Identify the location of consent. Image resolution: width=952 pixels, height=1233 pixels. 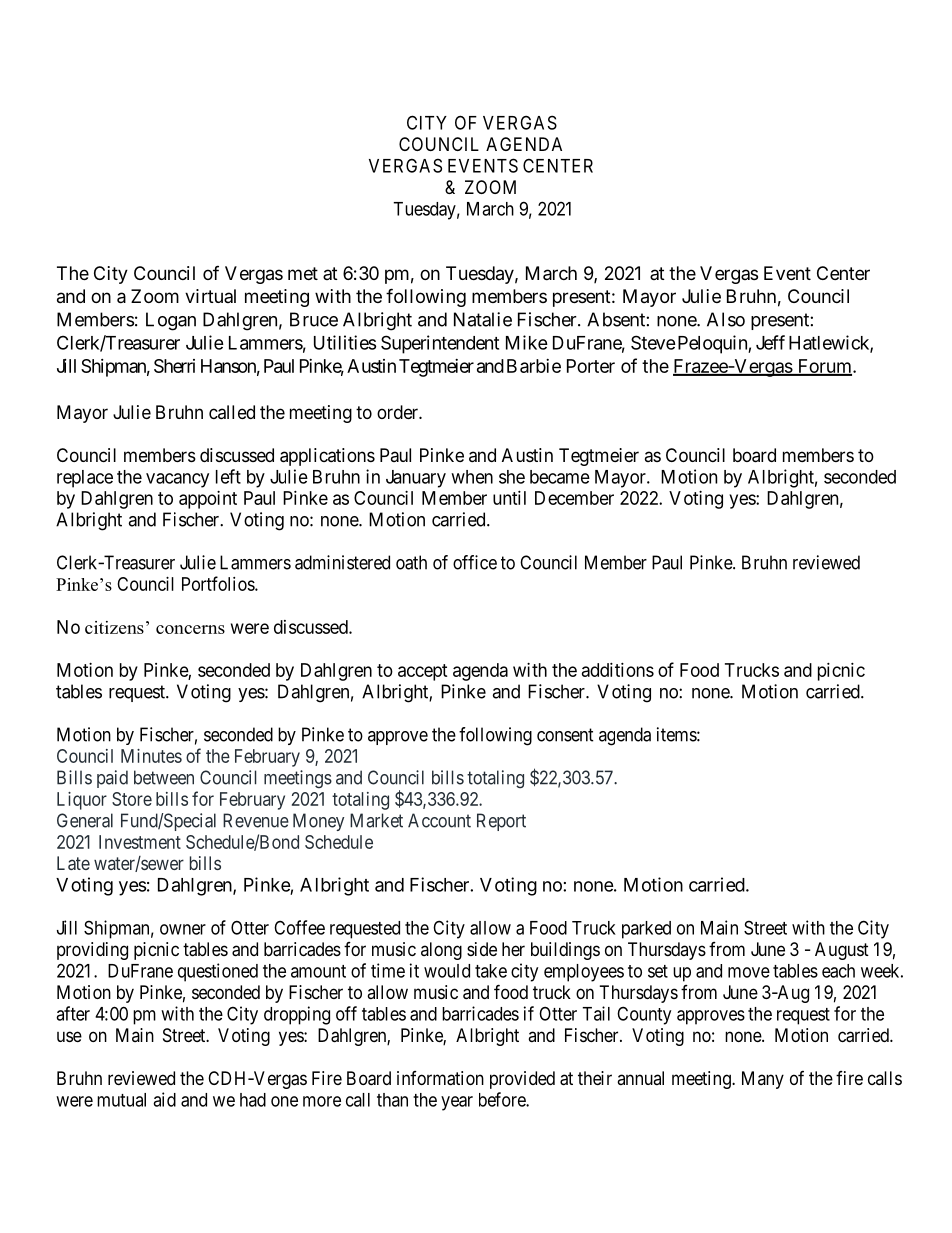
(565, 735).
